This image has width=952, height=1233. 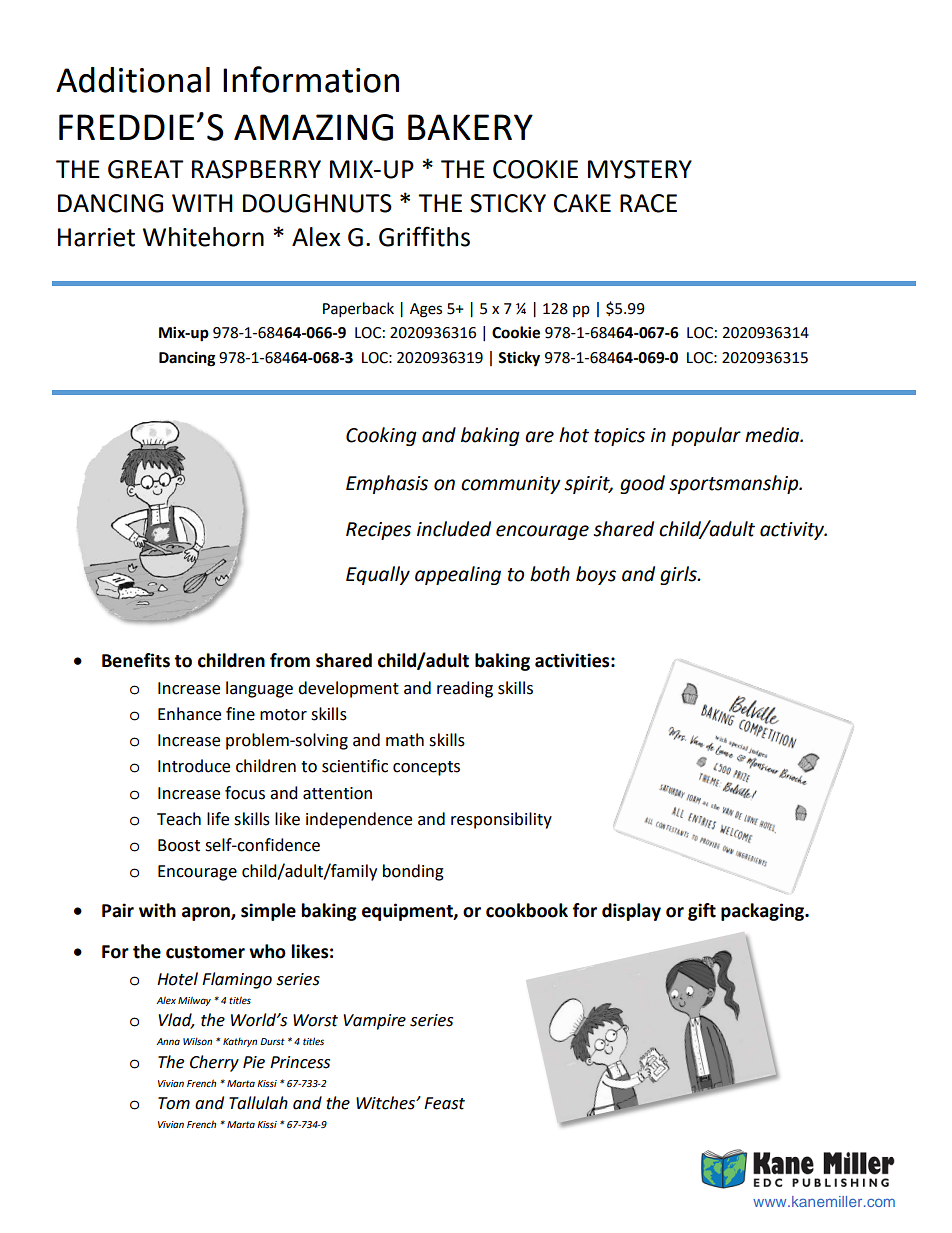 What do you see at coordinates (179, 819) in the image?
I see `Teach` at bounding box center [179, 819].
